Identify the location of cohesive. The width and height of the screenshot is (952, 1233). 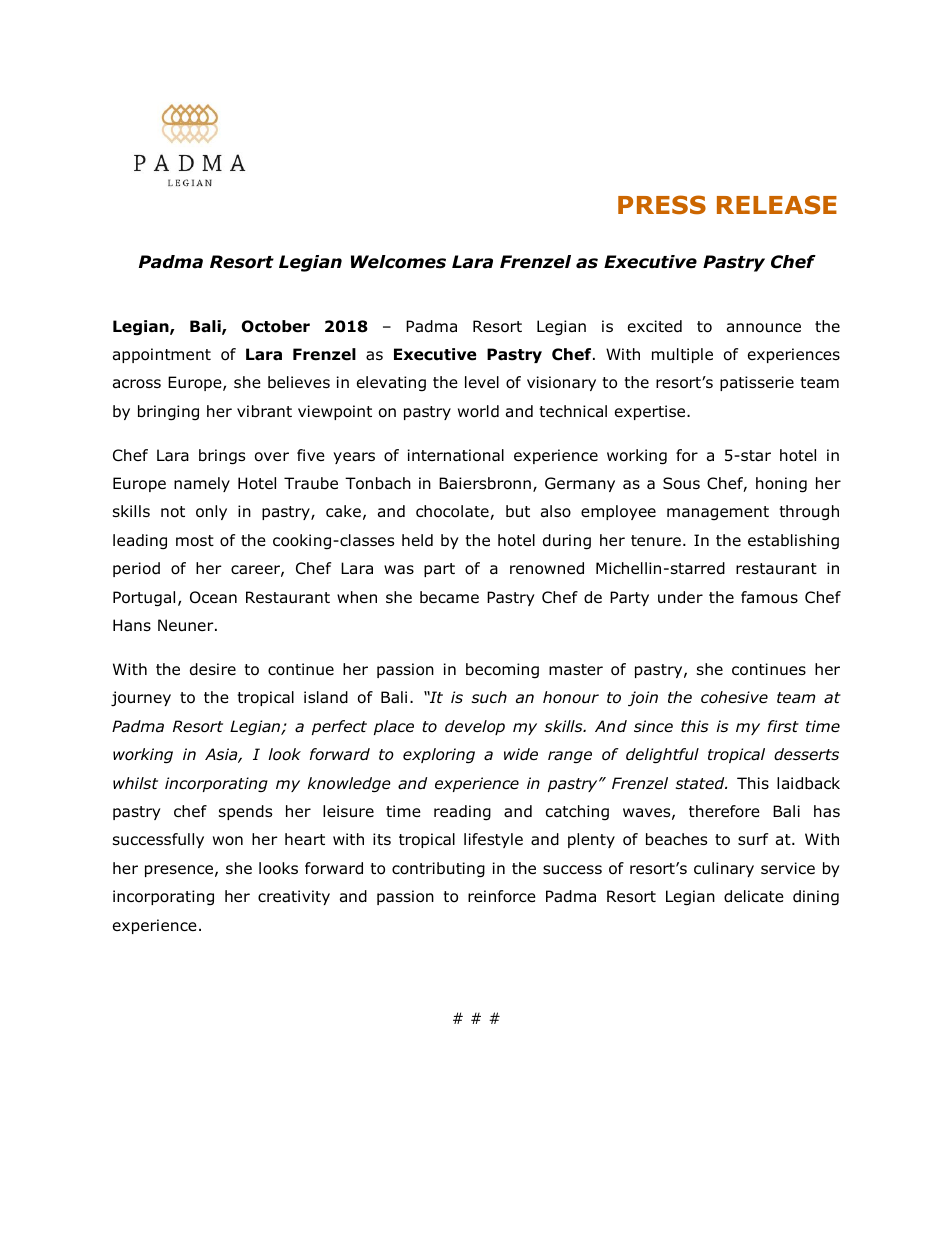
(734, 697).
